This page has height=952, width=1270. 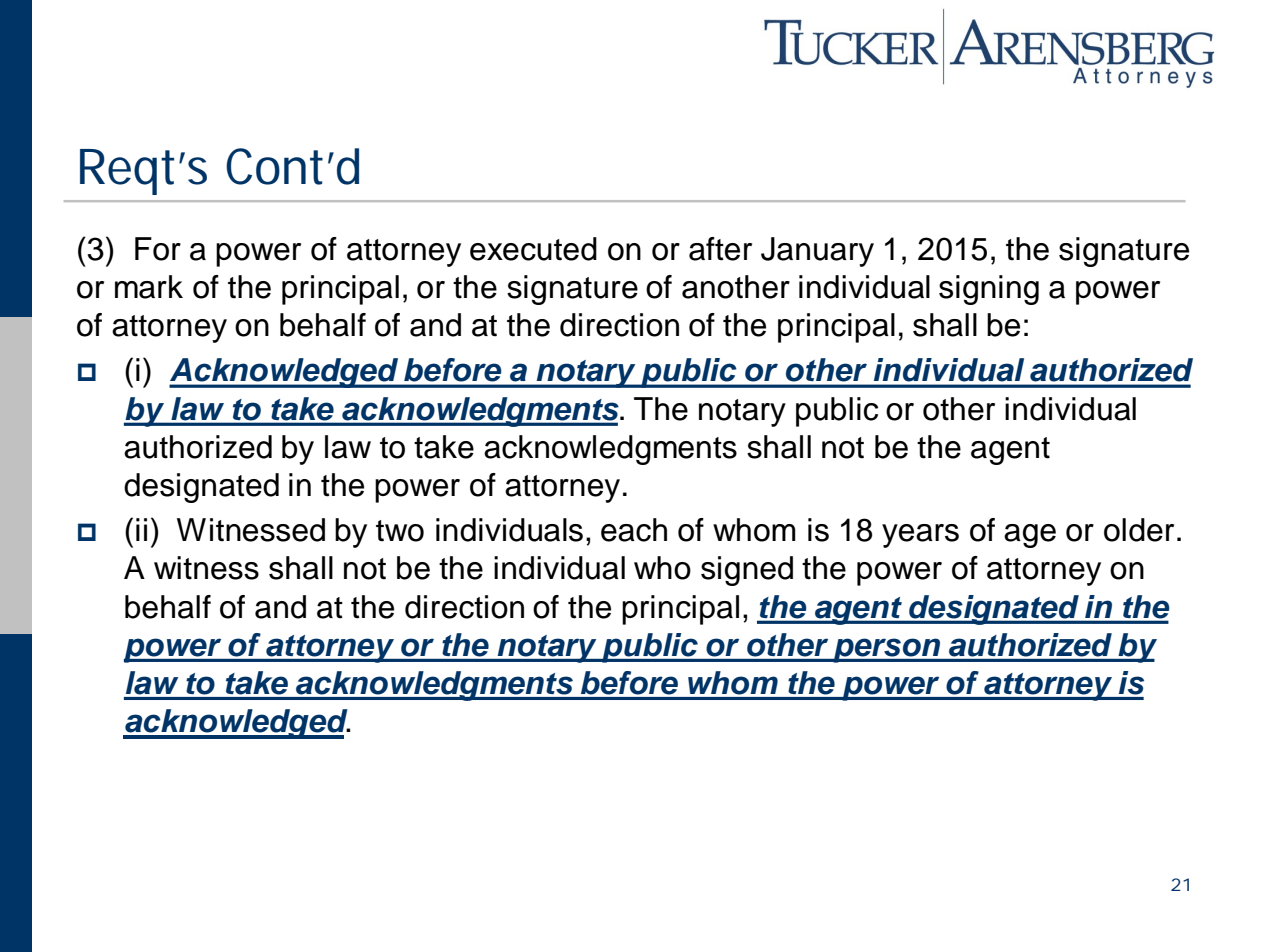 What do you see at coordinates (887, 650) in the page?
I see `person` at bounding box center [887, 650].
